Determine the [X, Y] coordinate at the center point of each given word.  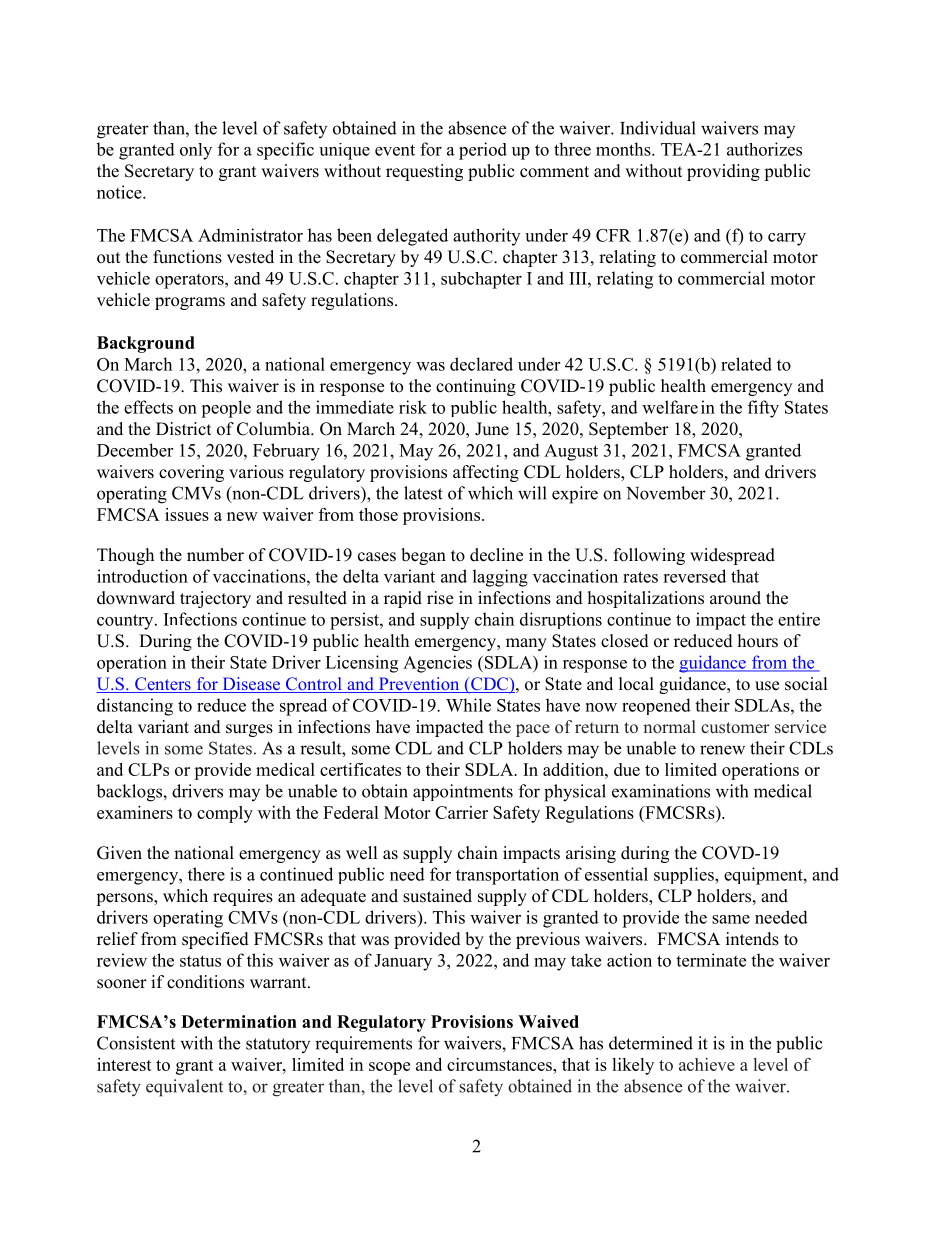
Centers [163, 685]
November [666, 493]
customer [735, 728]
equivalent [184, 1088]
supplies [685, 875]
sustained [437, 896]
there [206, 874]
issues [187, 514]
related [746, 364]
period [483, 151]
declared [481, 364]
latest [423, 493]
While [468, 705]
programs [190, 303]
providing [723, 172]
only [196, 151]
